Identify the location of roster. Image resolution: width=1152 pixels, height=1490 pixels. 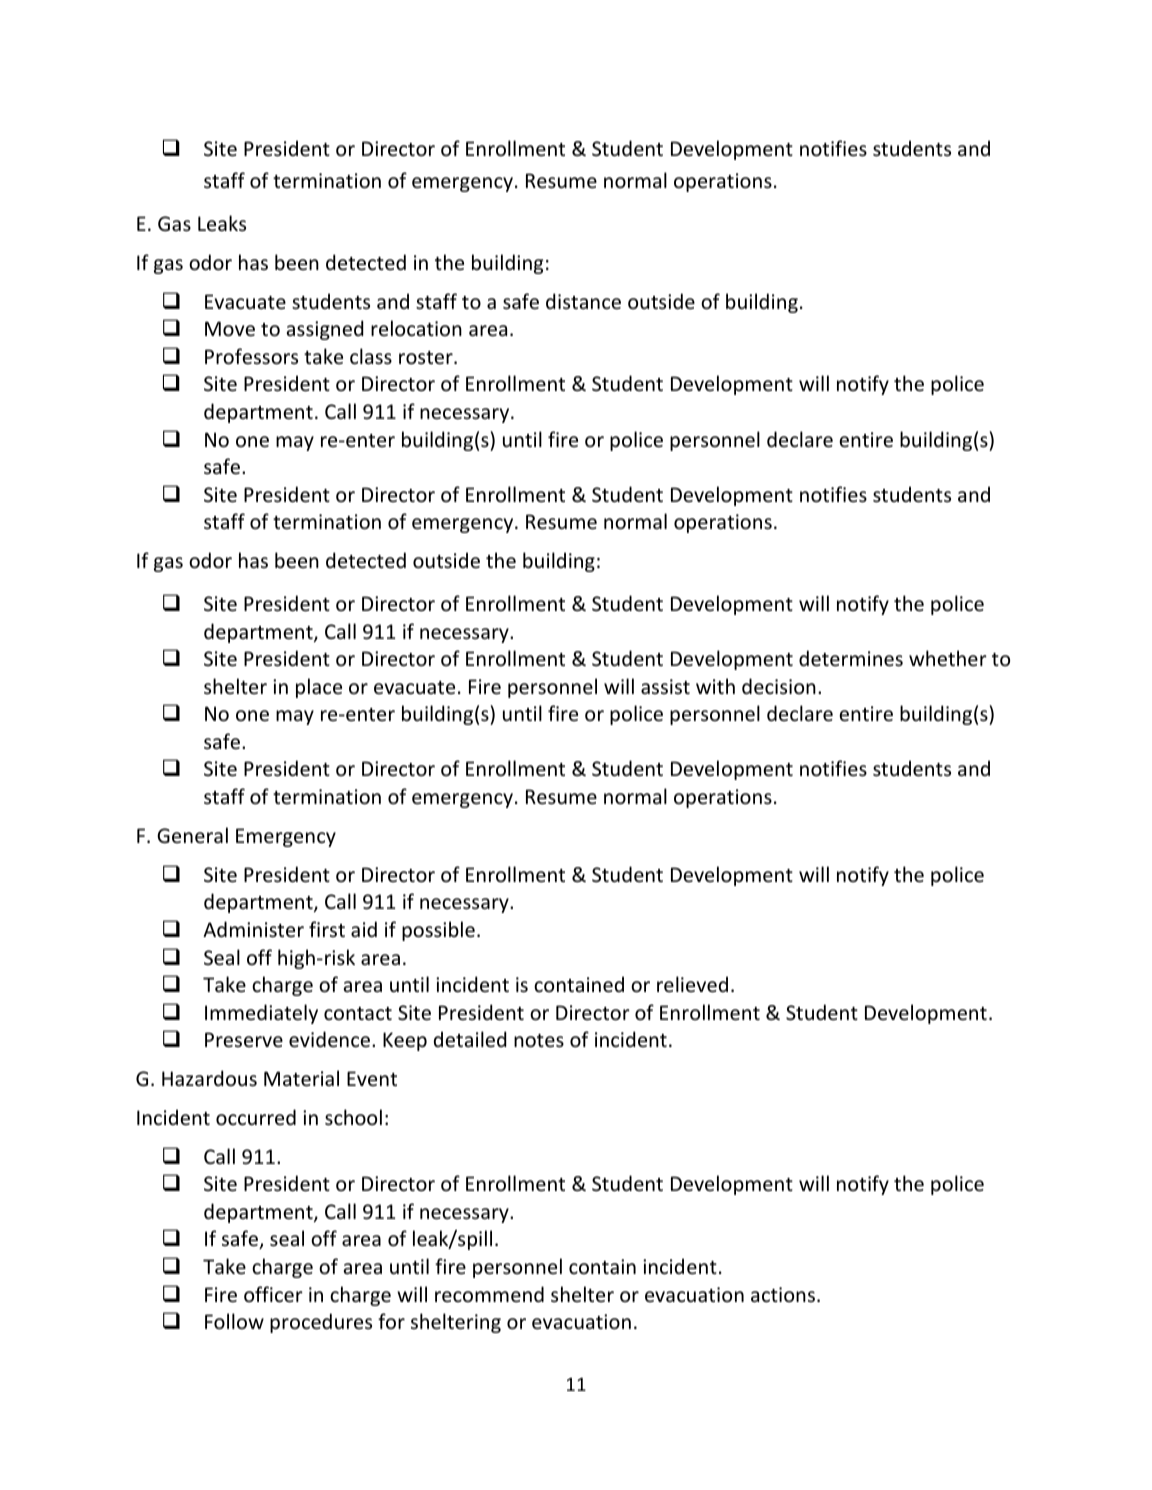
(427, 358).
